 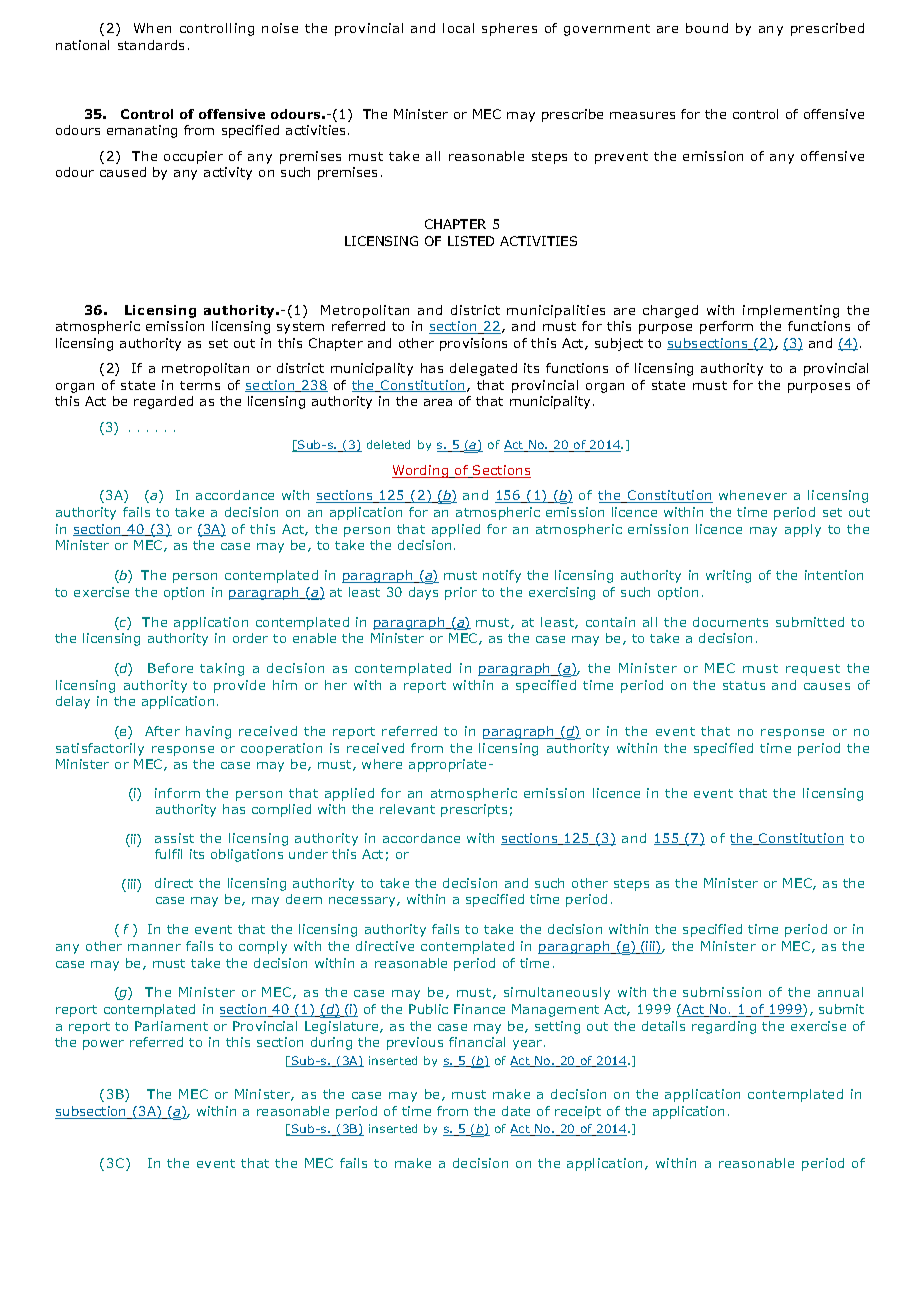 I want to click on status, so click(x=744, y=685).
